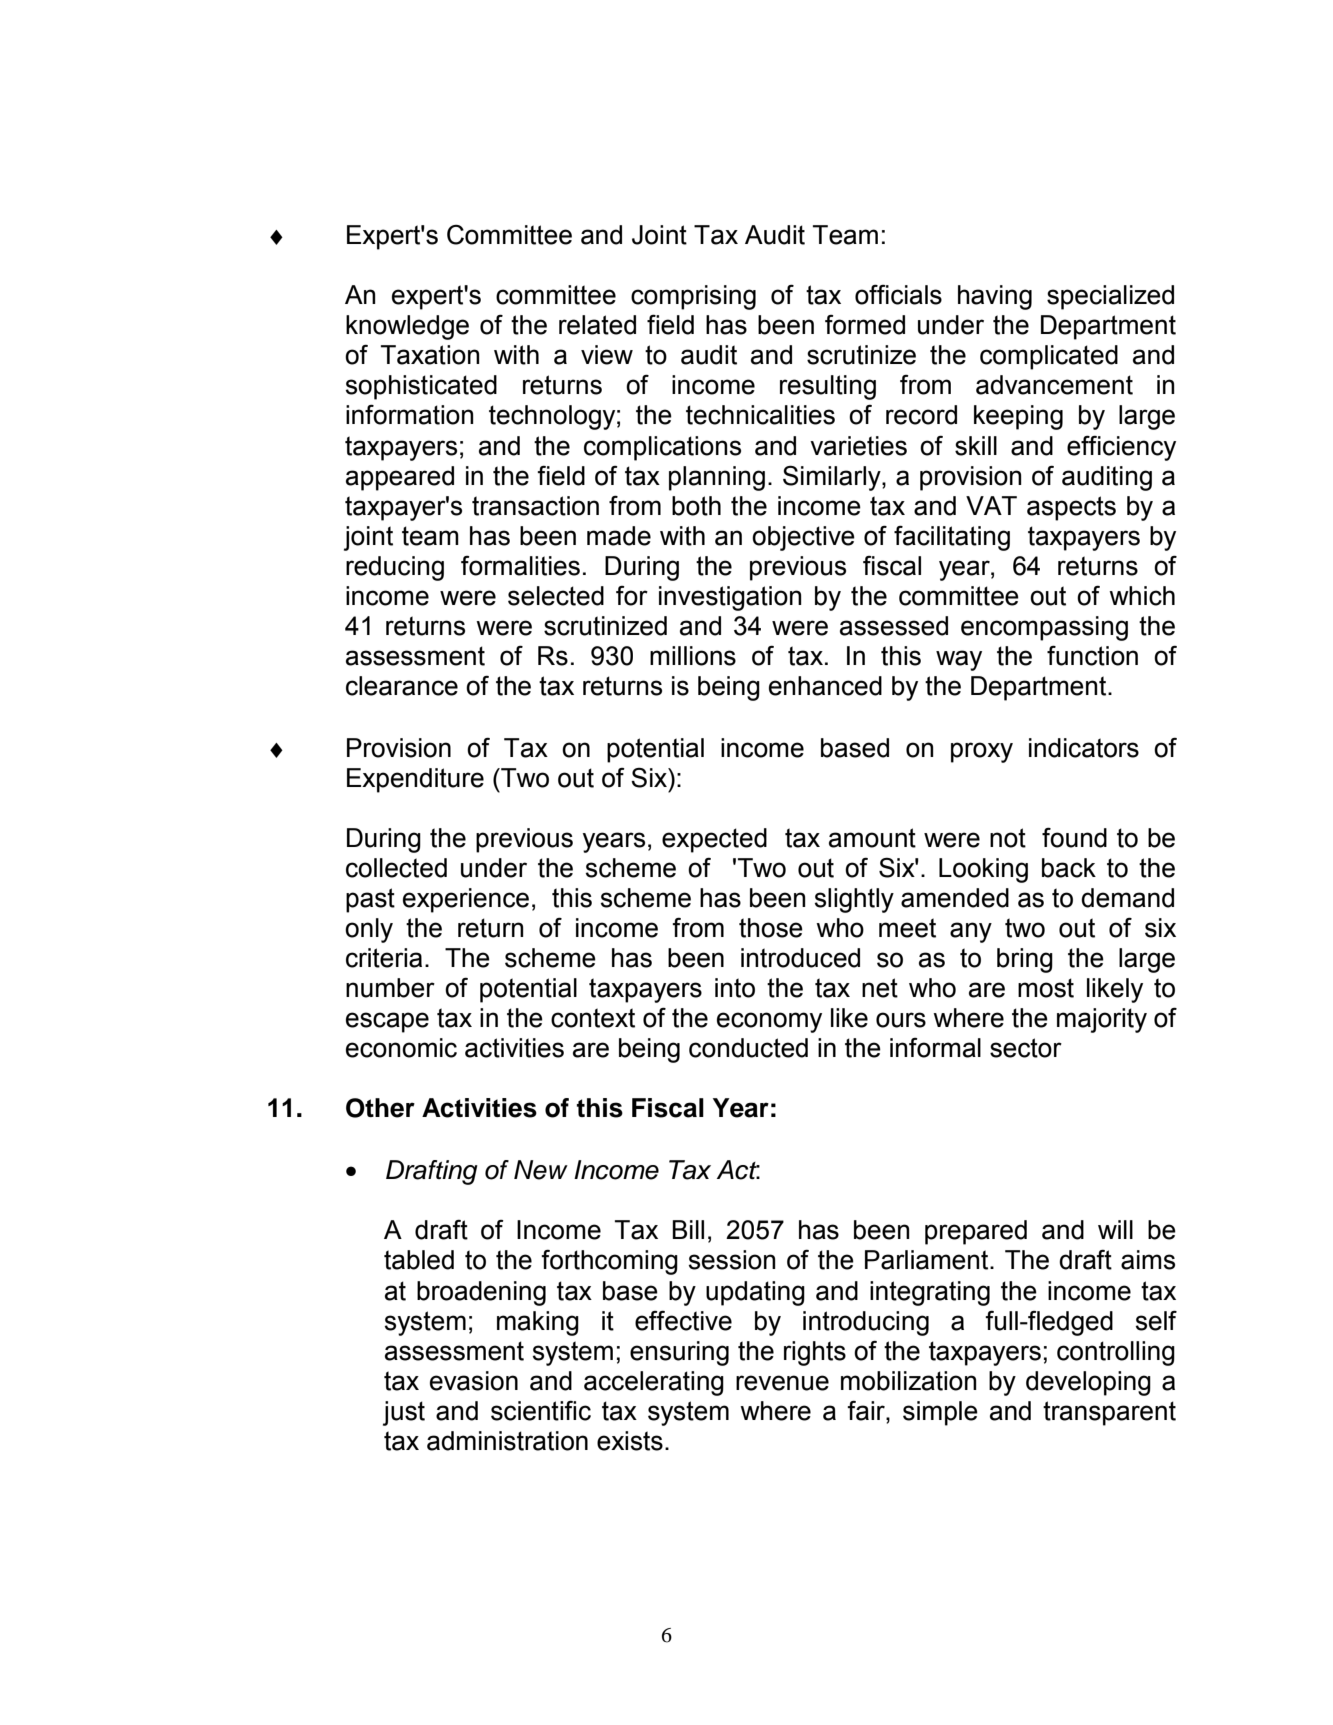 Image resolution: width=1333 pixels, height=1725 pixels. What do you see at coordinates (402, 686) in the screenshot?
I see `clearance` at bounding box center [402, 686].
